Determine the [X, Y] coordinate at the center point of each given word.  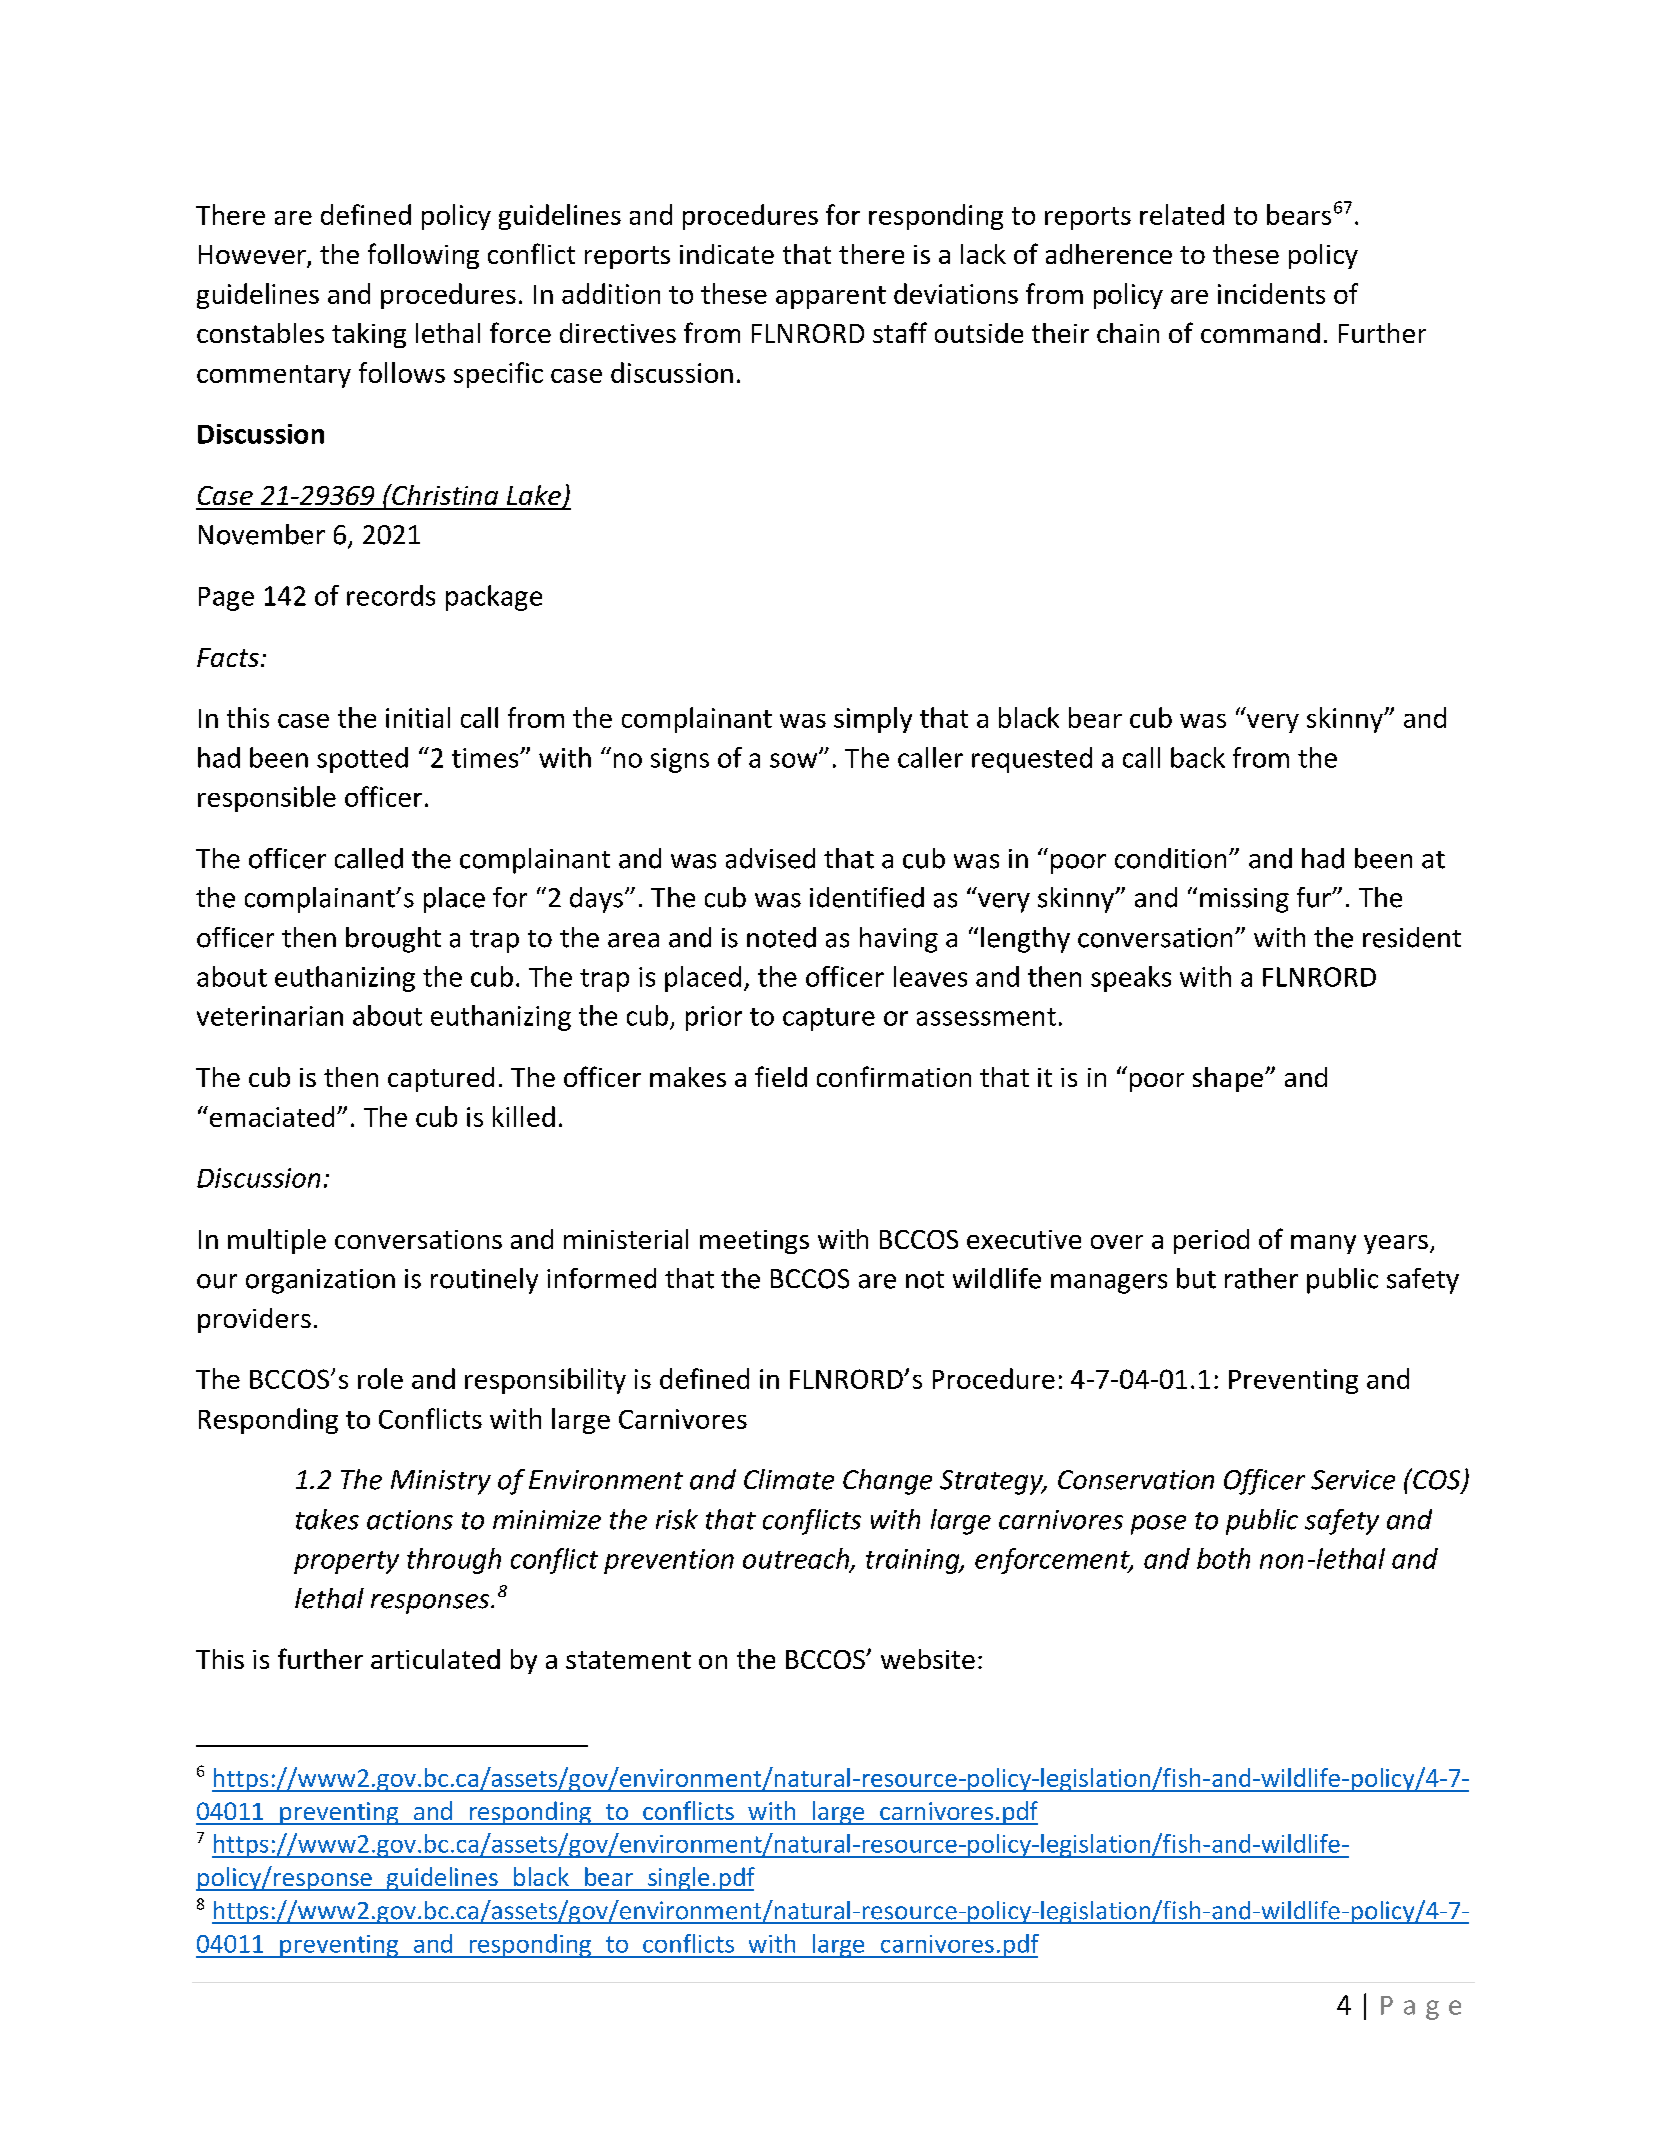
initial [418, 717]
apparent [831, 297]
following [423, 256]
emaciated [270, 1116]
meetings [754, 1242]
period [1211, 1241]
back [1198, 757]
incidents [1271, 293]
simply [873, 720]
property [346, 1562]
